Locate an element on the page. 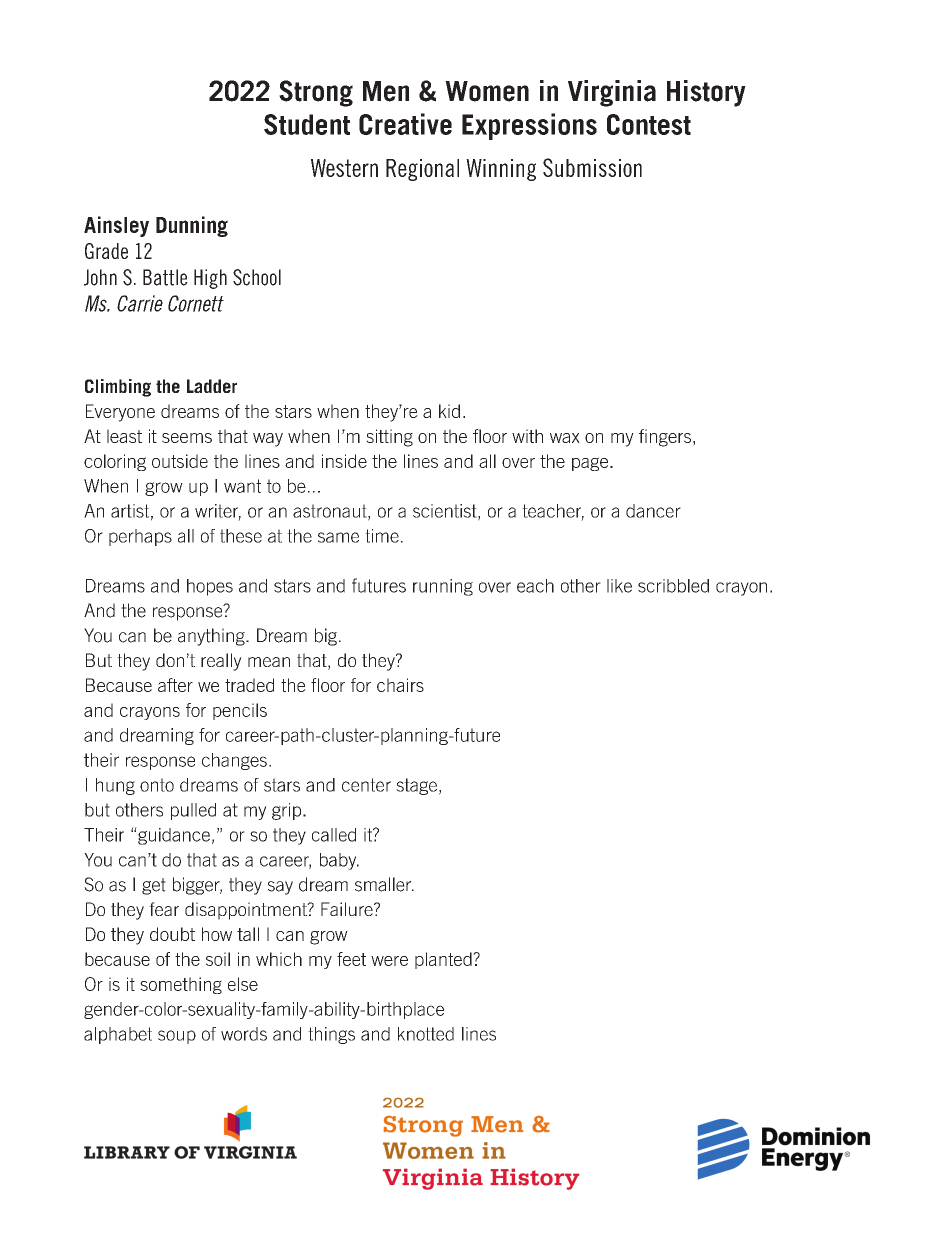  planted is located at coordinates (444, 960).
